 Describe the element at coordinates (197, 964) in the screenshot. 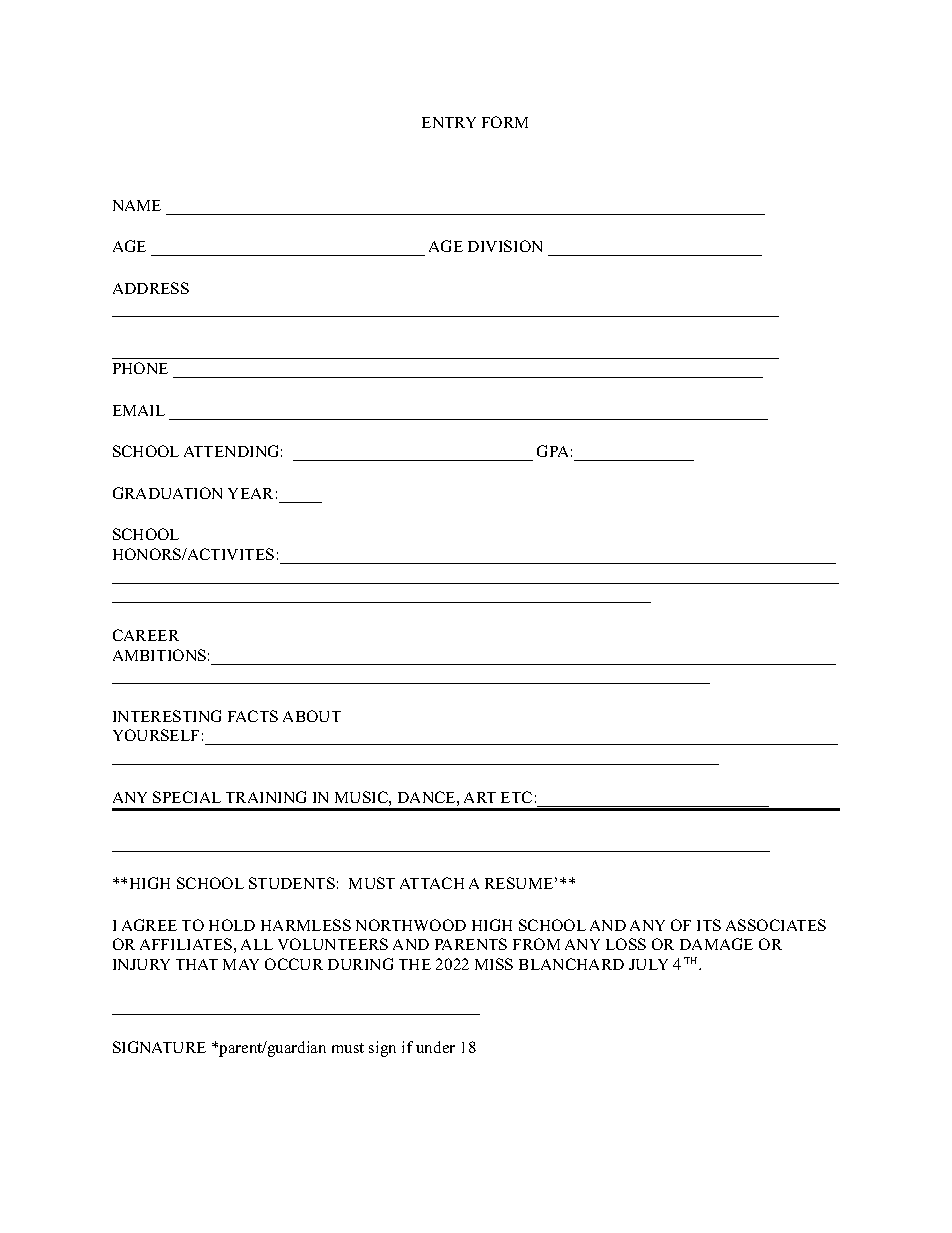

I see `THAT` at that location.
